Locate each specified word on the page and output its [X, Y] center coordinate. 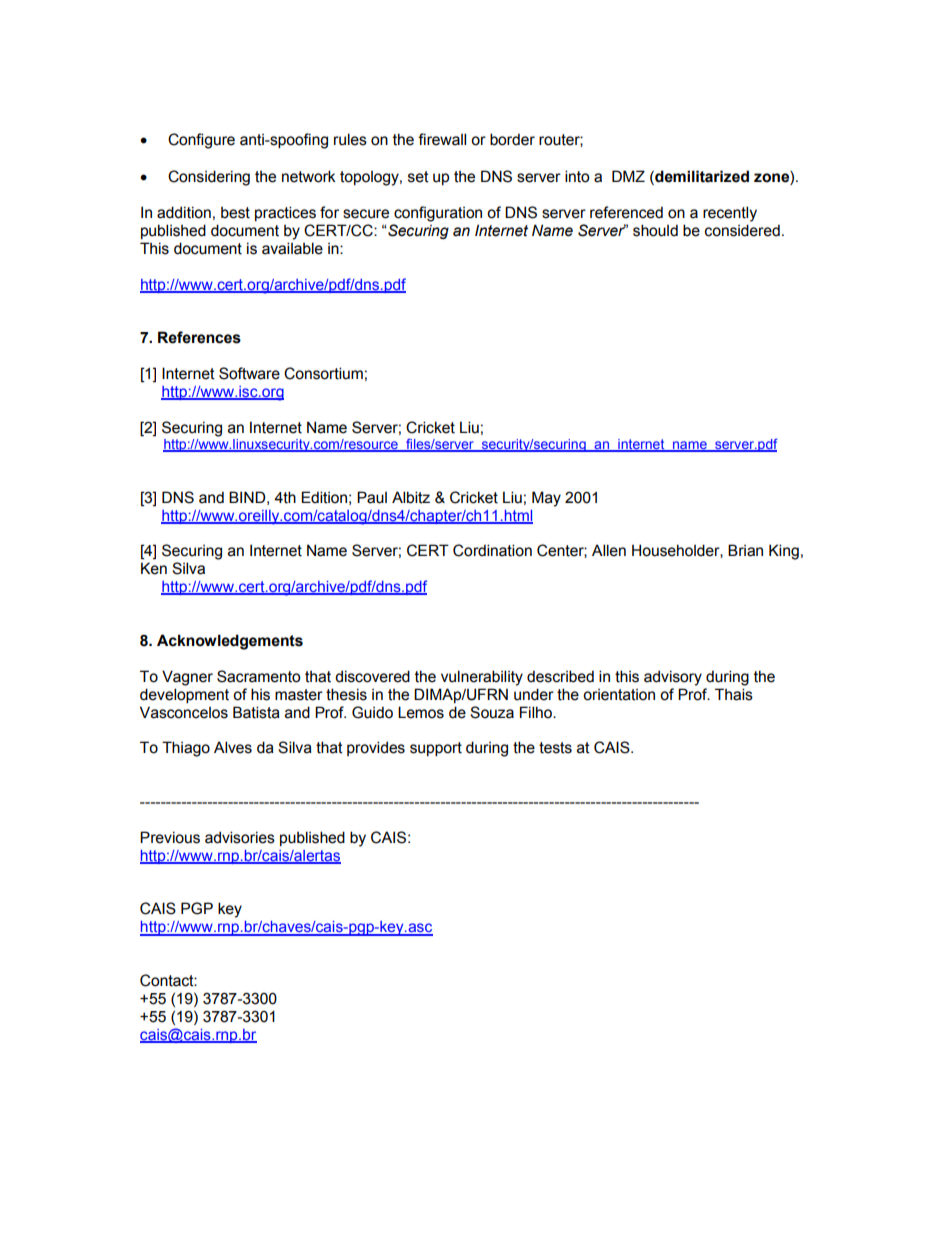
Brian [745, 550]
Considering [209, 178]
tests [555, 748]
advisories [240, 837]
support [436, 749]
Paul [372, 497]
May [546, 499]
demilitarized [701, 177]
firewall [442, 139]
